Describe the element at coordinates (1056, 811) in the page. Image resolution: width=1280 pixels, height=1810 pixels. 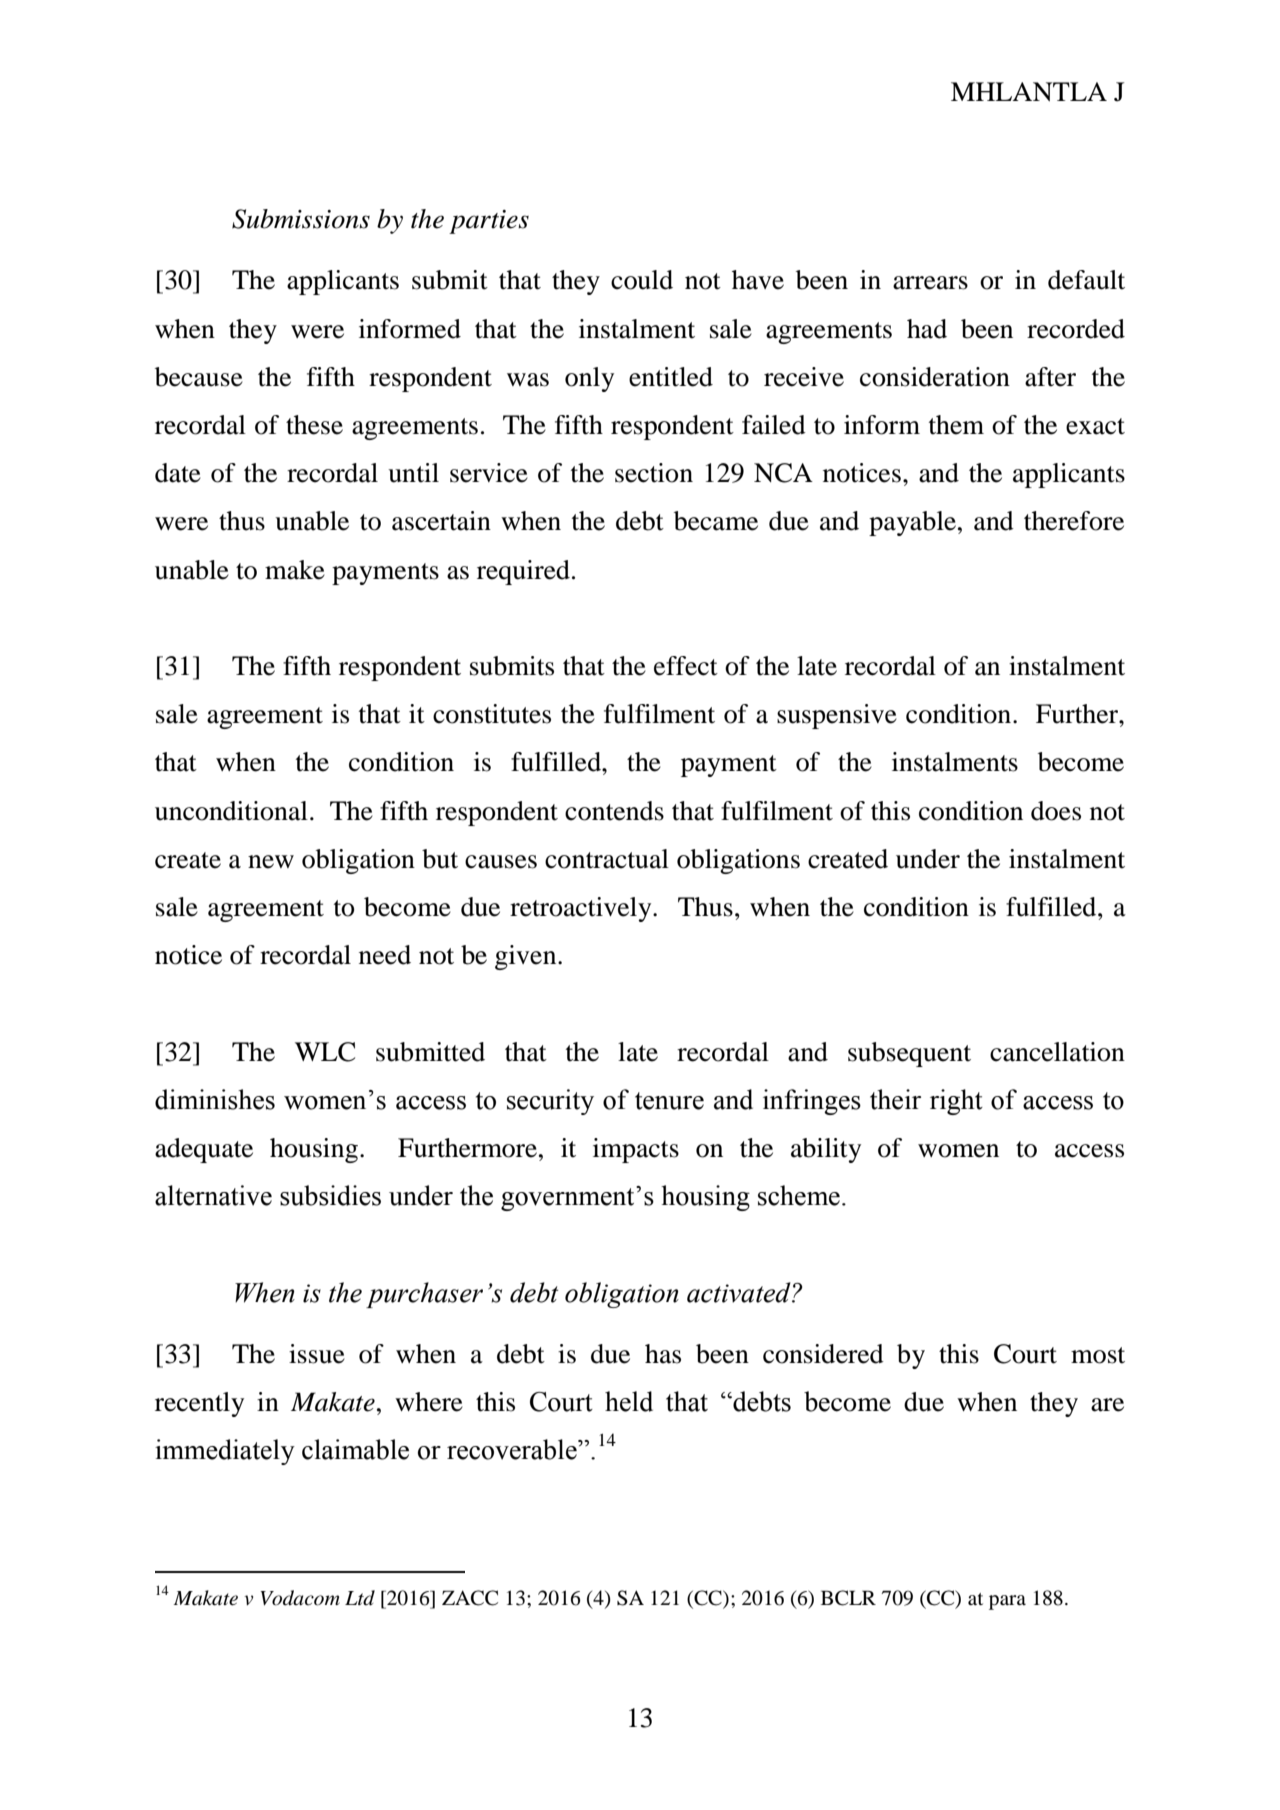
I see `does` at that location.
